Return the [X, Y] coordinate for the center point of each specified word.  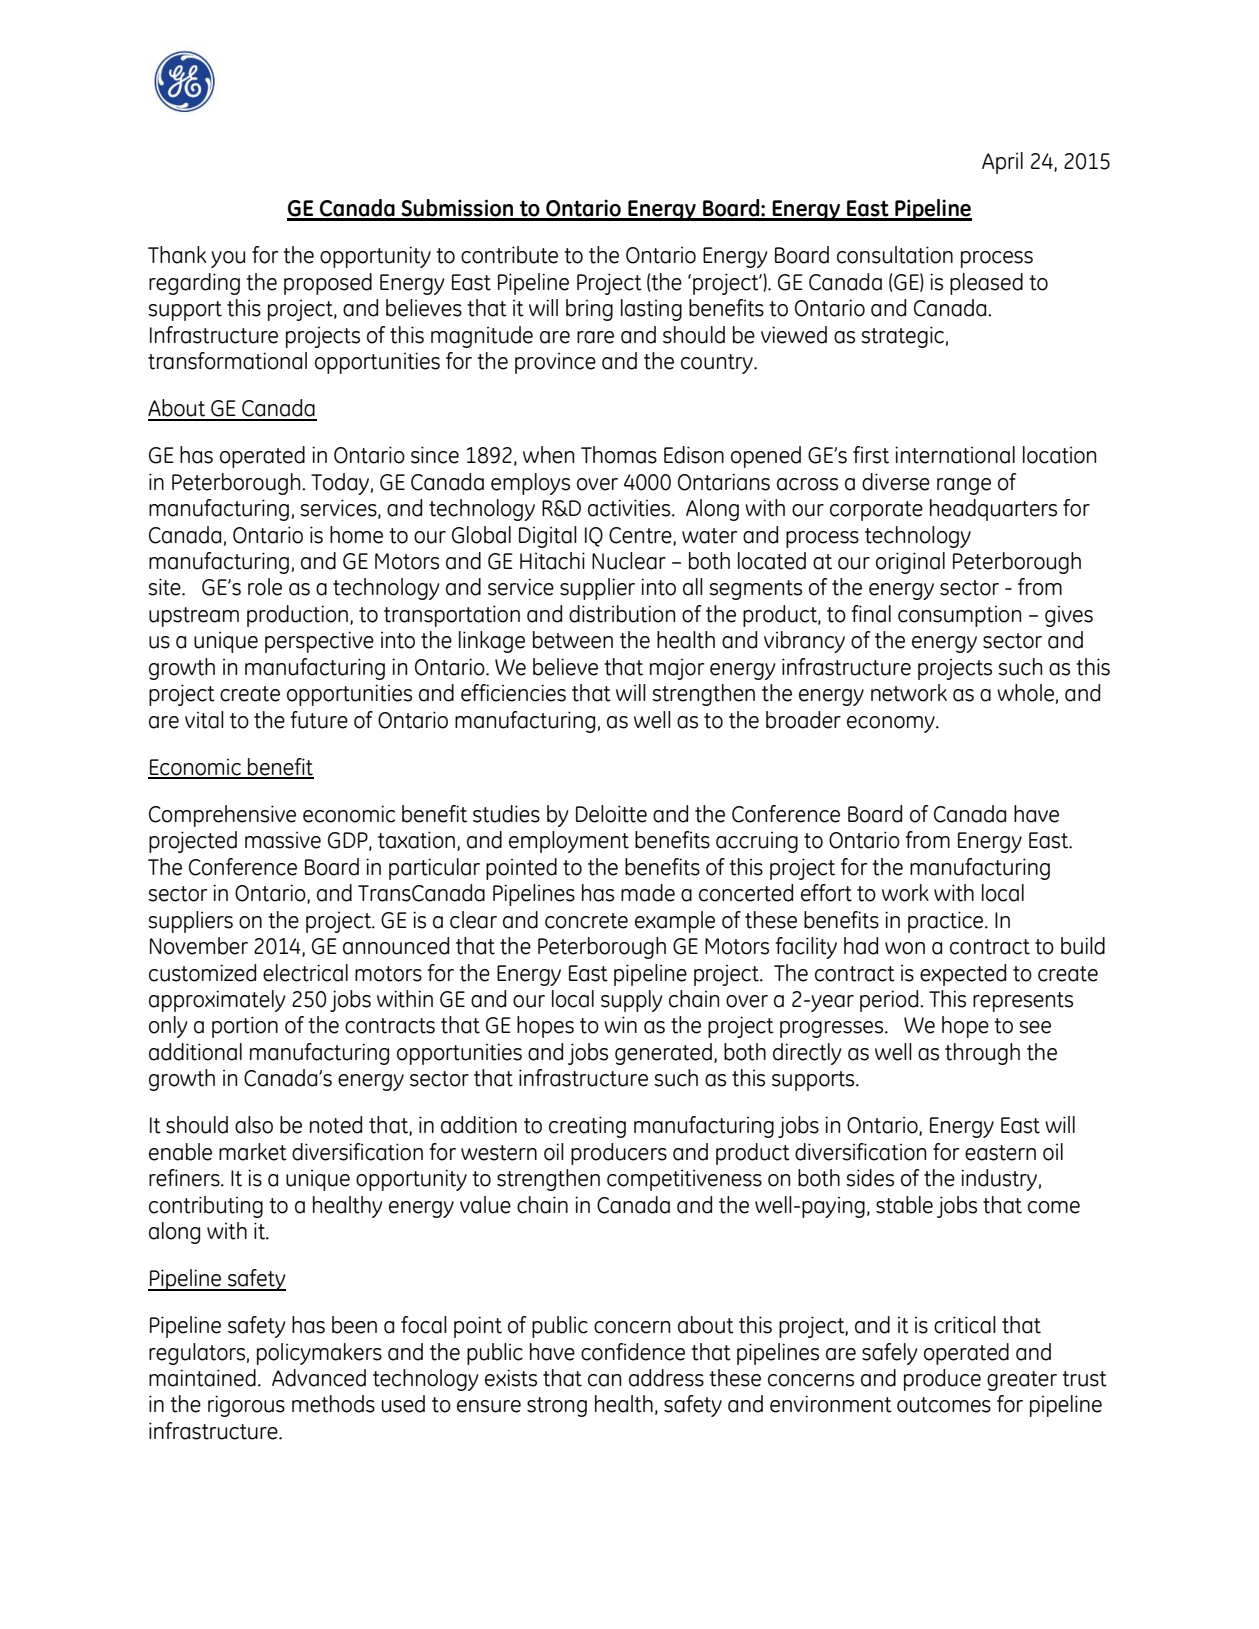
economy [892, 724]
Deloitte [611, 814]
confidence [633, 1352]
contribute [509, 255]
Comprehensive [222, 816]
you [228, 259]
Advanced [319, 1378]
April [1002, 163]
